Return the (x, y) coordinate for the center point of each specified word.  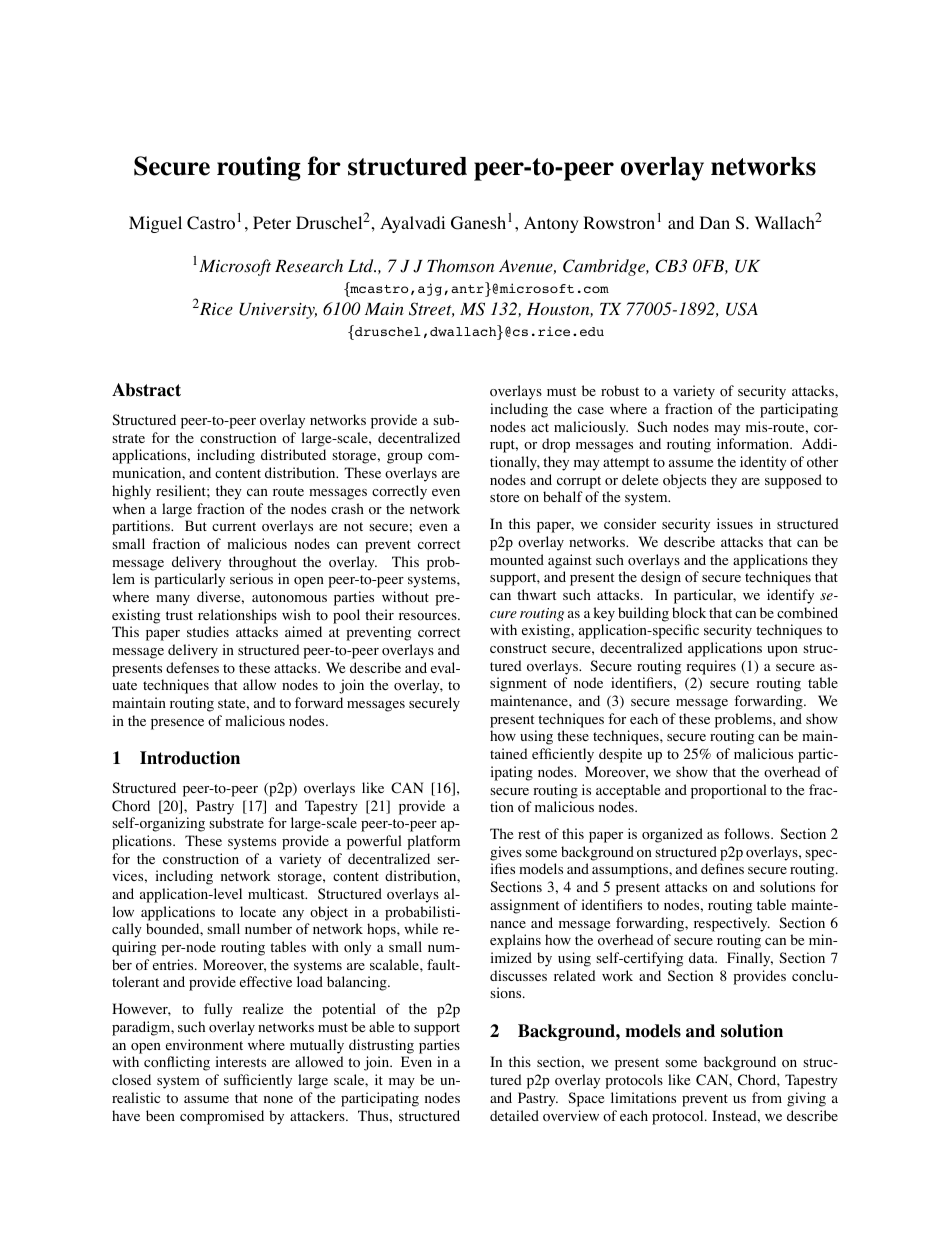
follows (748, 834)
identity (763, 463)
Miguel (155, 224)
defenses (192, 667)
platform (433, 842)
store (504, 498)
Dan (715, 222)
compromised (222, 1117)
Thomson (460, 266)
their (379, 614)
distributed (293, 454)
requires (711, 667)
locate (258, 912)
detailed (514, 1115)
